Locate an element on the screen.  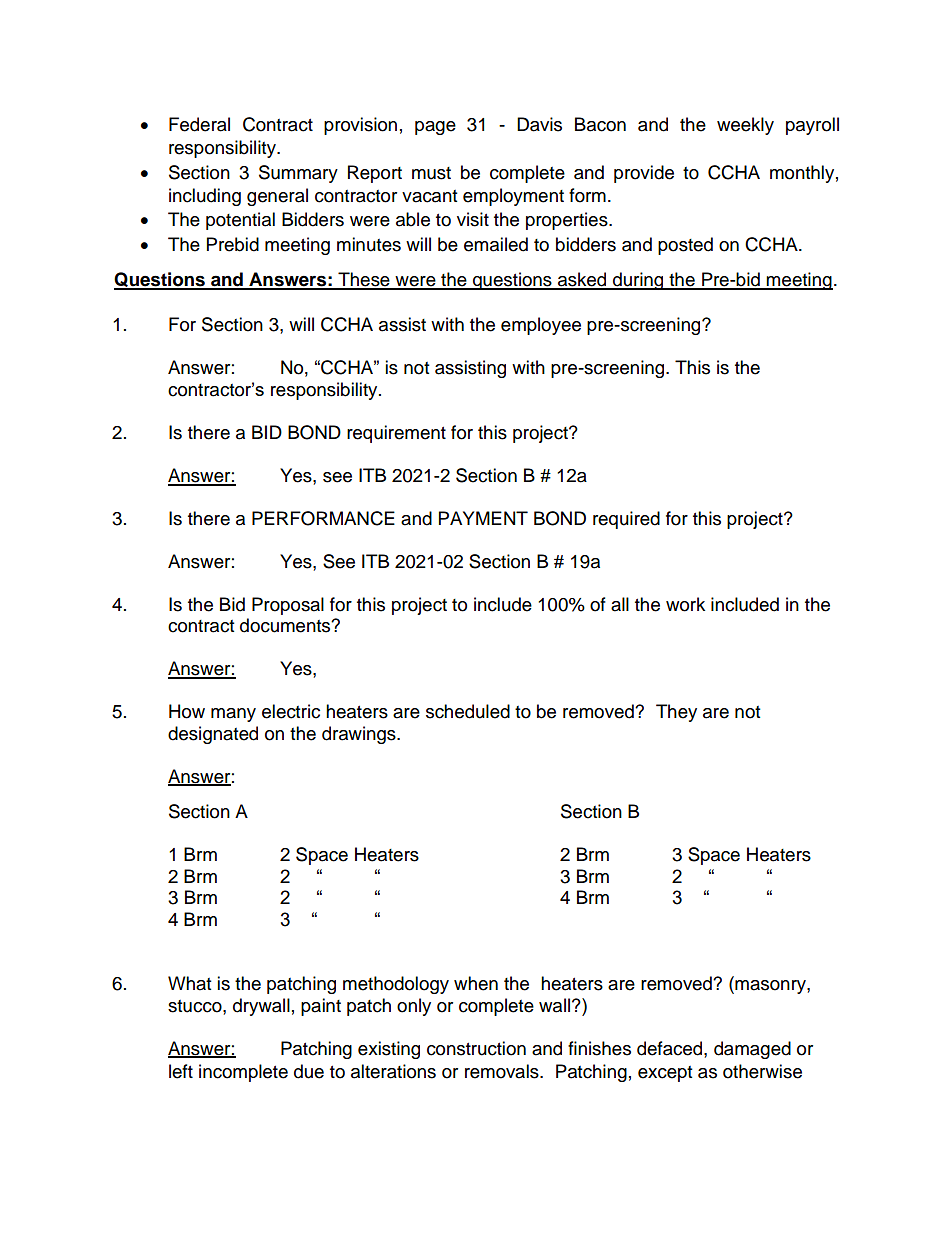
scheduled is located at coordinates (468, 711).
